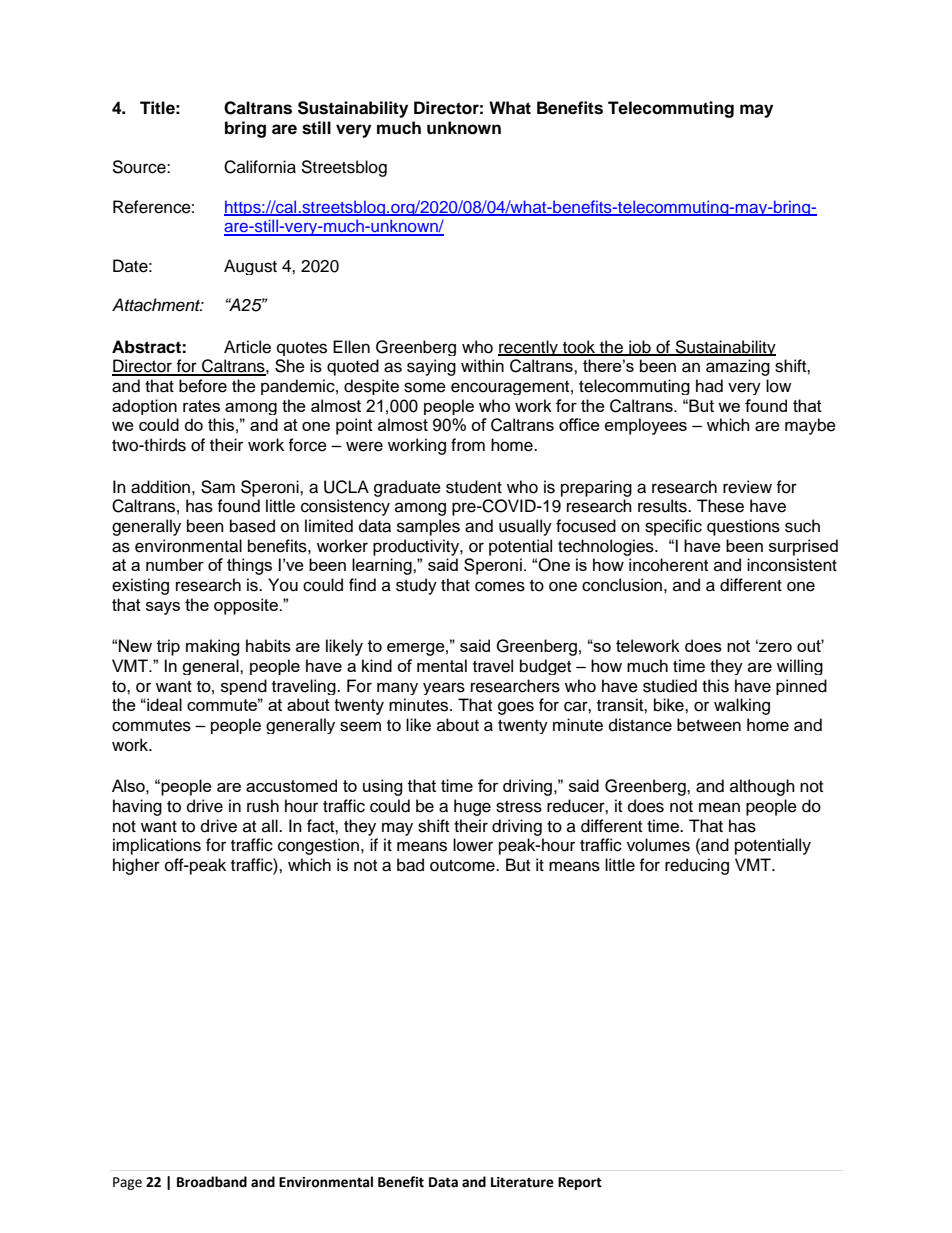  Describe the element at coordinates (474, 487) in the page. I see `student` at that location.
